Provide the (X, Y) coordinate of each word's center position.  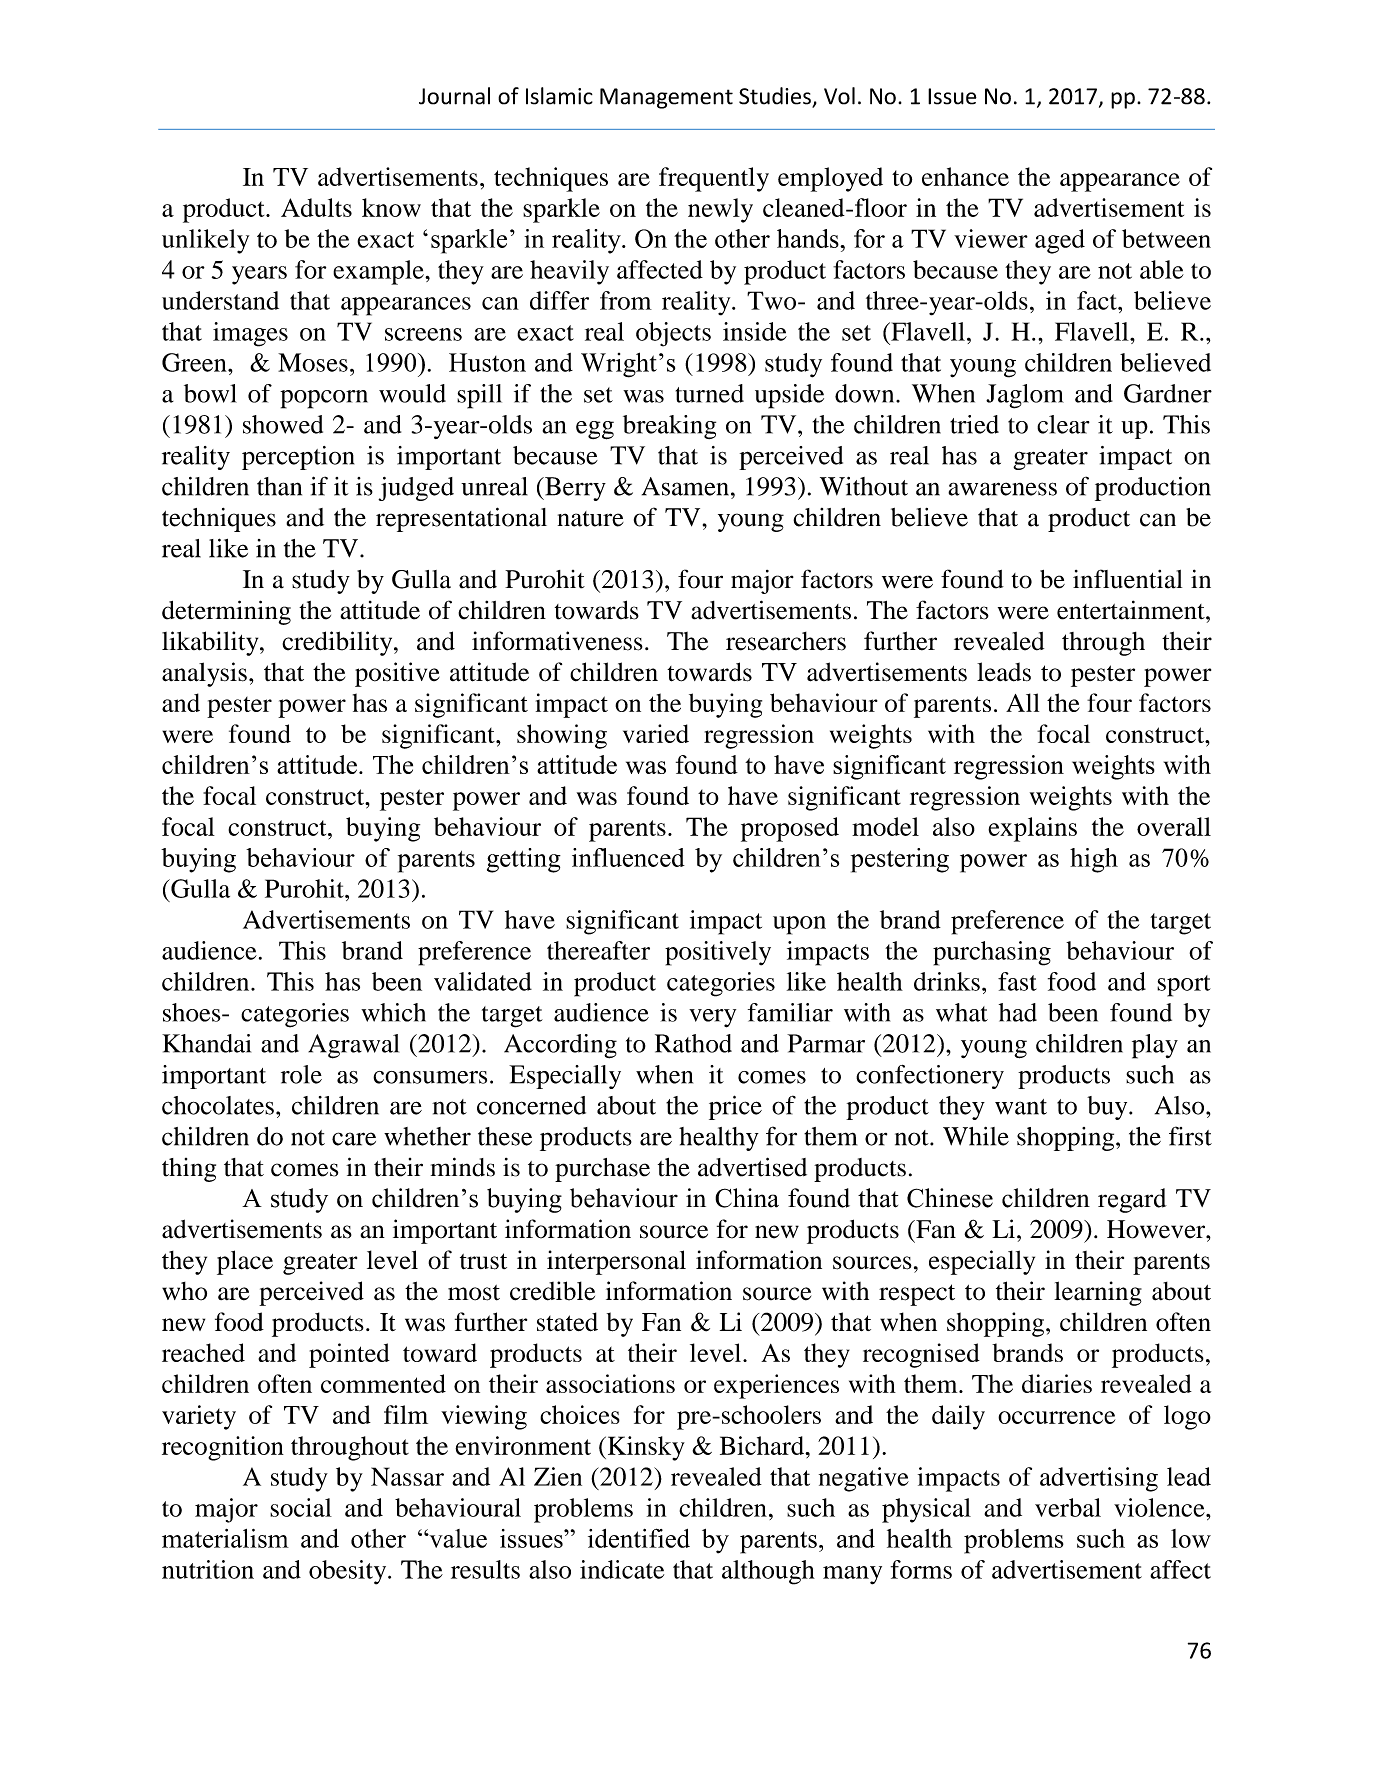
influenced (628, 857)
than (279, 486)
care (354, 1139)
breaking (669, 427)
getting (524, 860)
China (747, 1198)
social (301, 1507)
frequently (714, 179)
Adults (316, 207)
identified (639, 1538)
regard (1132, 1200)
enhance (965, 176)
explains (1032, 829)
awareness (1002, 489)
